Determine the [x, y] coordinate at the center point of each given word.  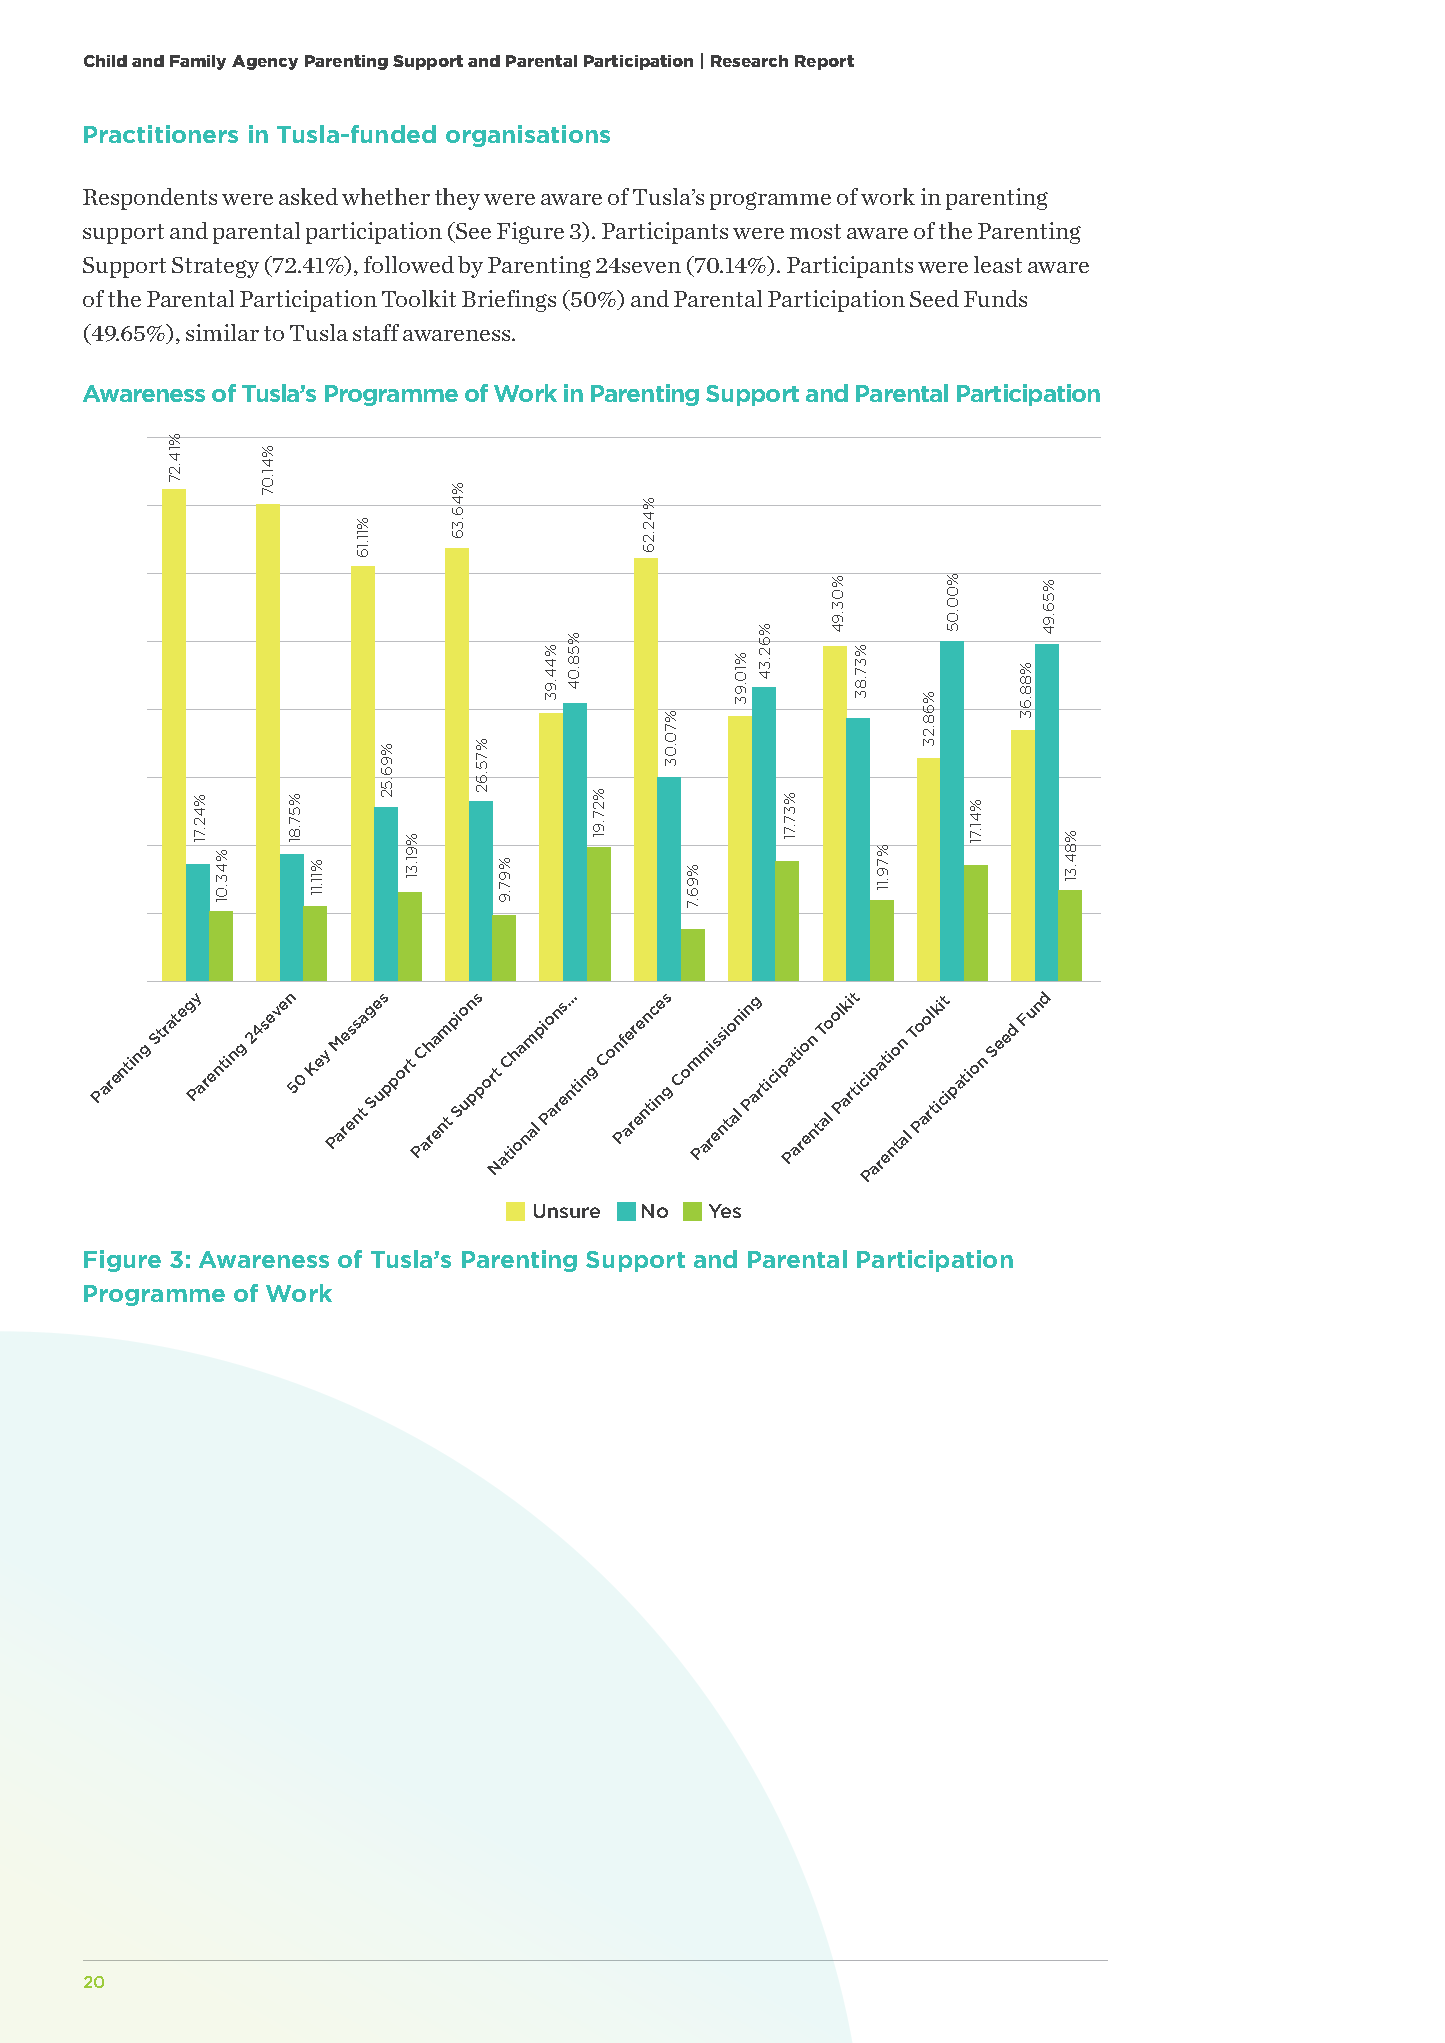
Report [824, 62]
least [998, 264]
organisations [528, 136]
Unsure [567, 1211]
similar [222, 332]
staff [376, 332]
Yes [725, 1211]
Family [198, 62]
